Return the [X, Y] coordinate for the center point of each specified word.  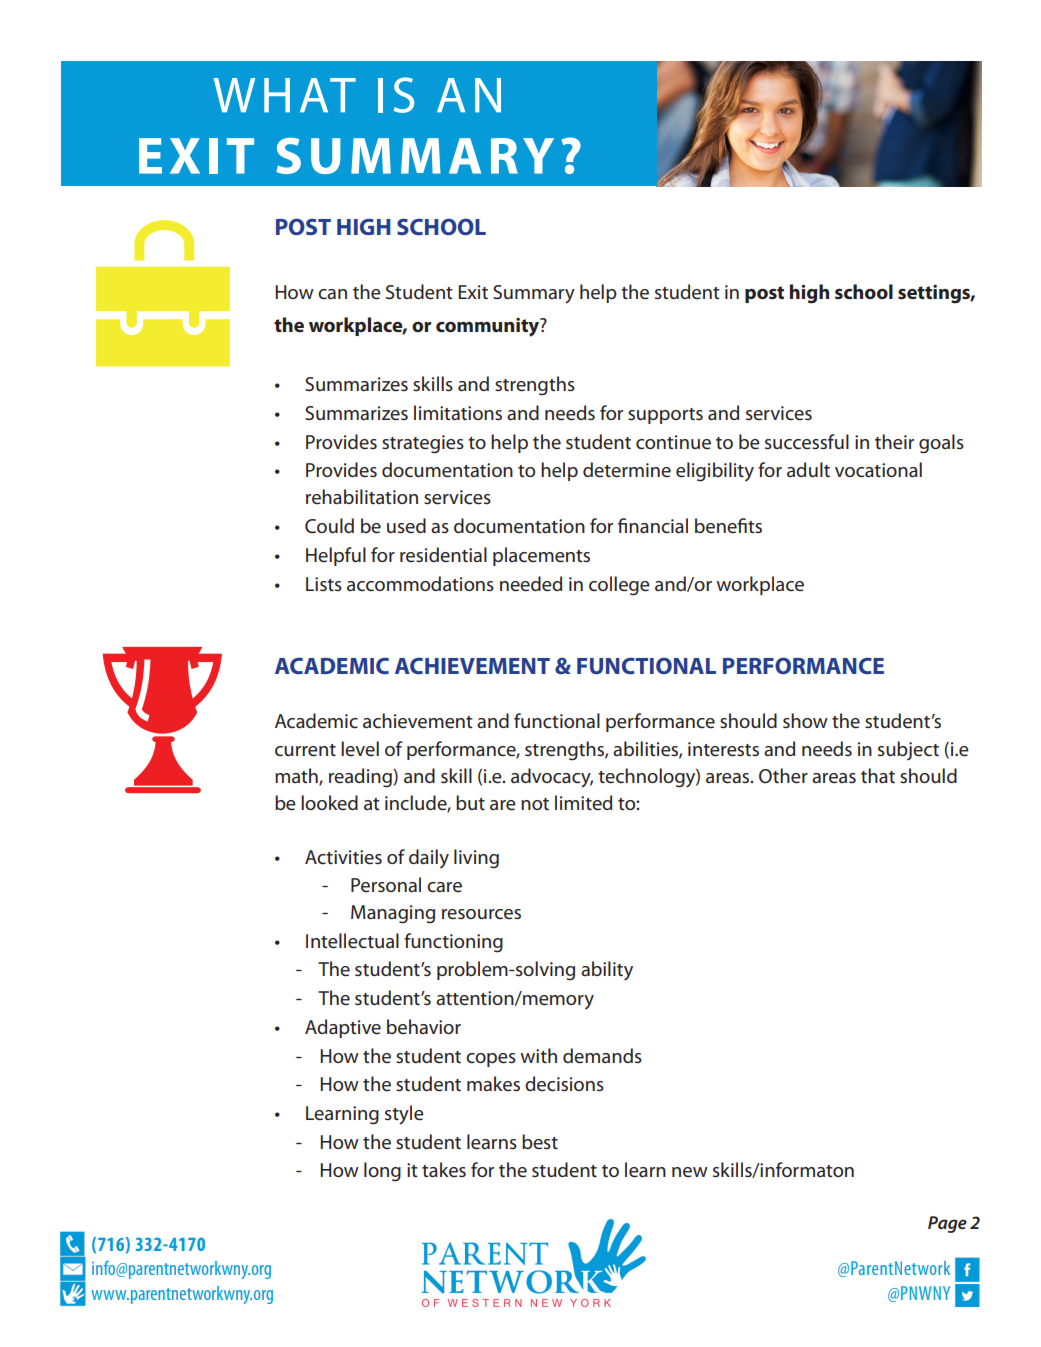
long [382, 1172]
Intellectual [352, 941]
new [690, 1172]
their [894, 442]
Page [947, 1224]
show [805, 720]
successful [807, 442]
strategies [423, 444]
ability [607, 971]
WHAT [284, 95]
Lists [324, 584]
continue [673, 442]
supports [665, 416]
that [878, 775]
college [619, 586]
